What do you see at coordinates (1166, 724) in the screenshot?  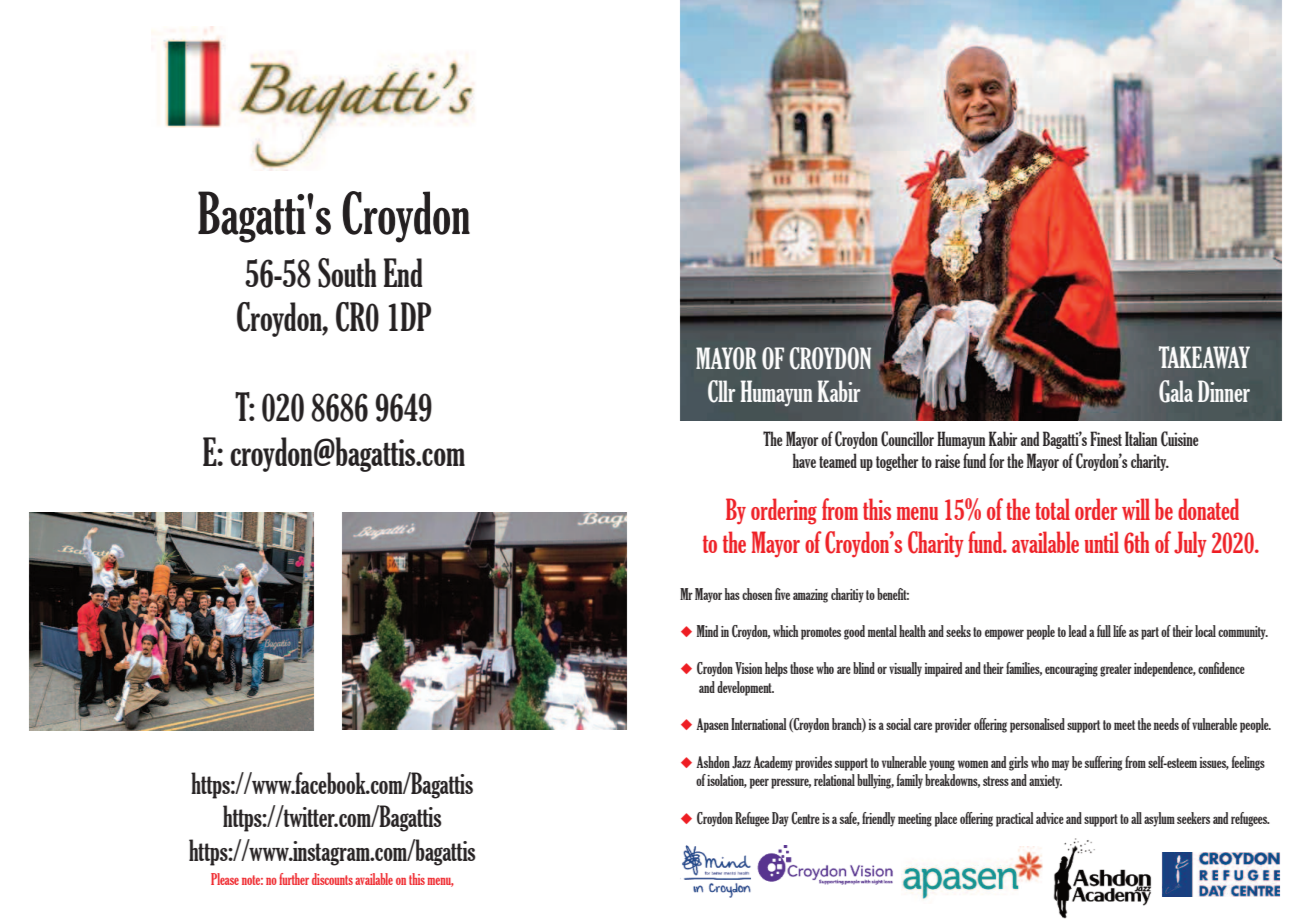 I see `needs` at bounding box center [1166, 724].
